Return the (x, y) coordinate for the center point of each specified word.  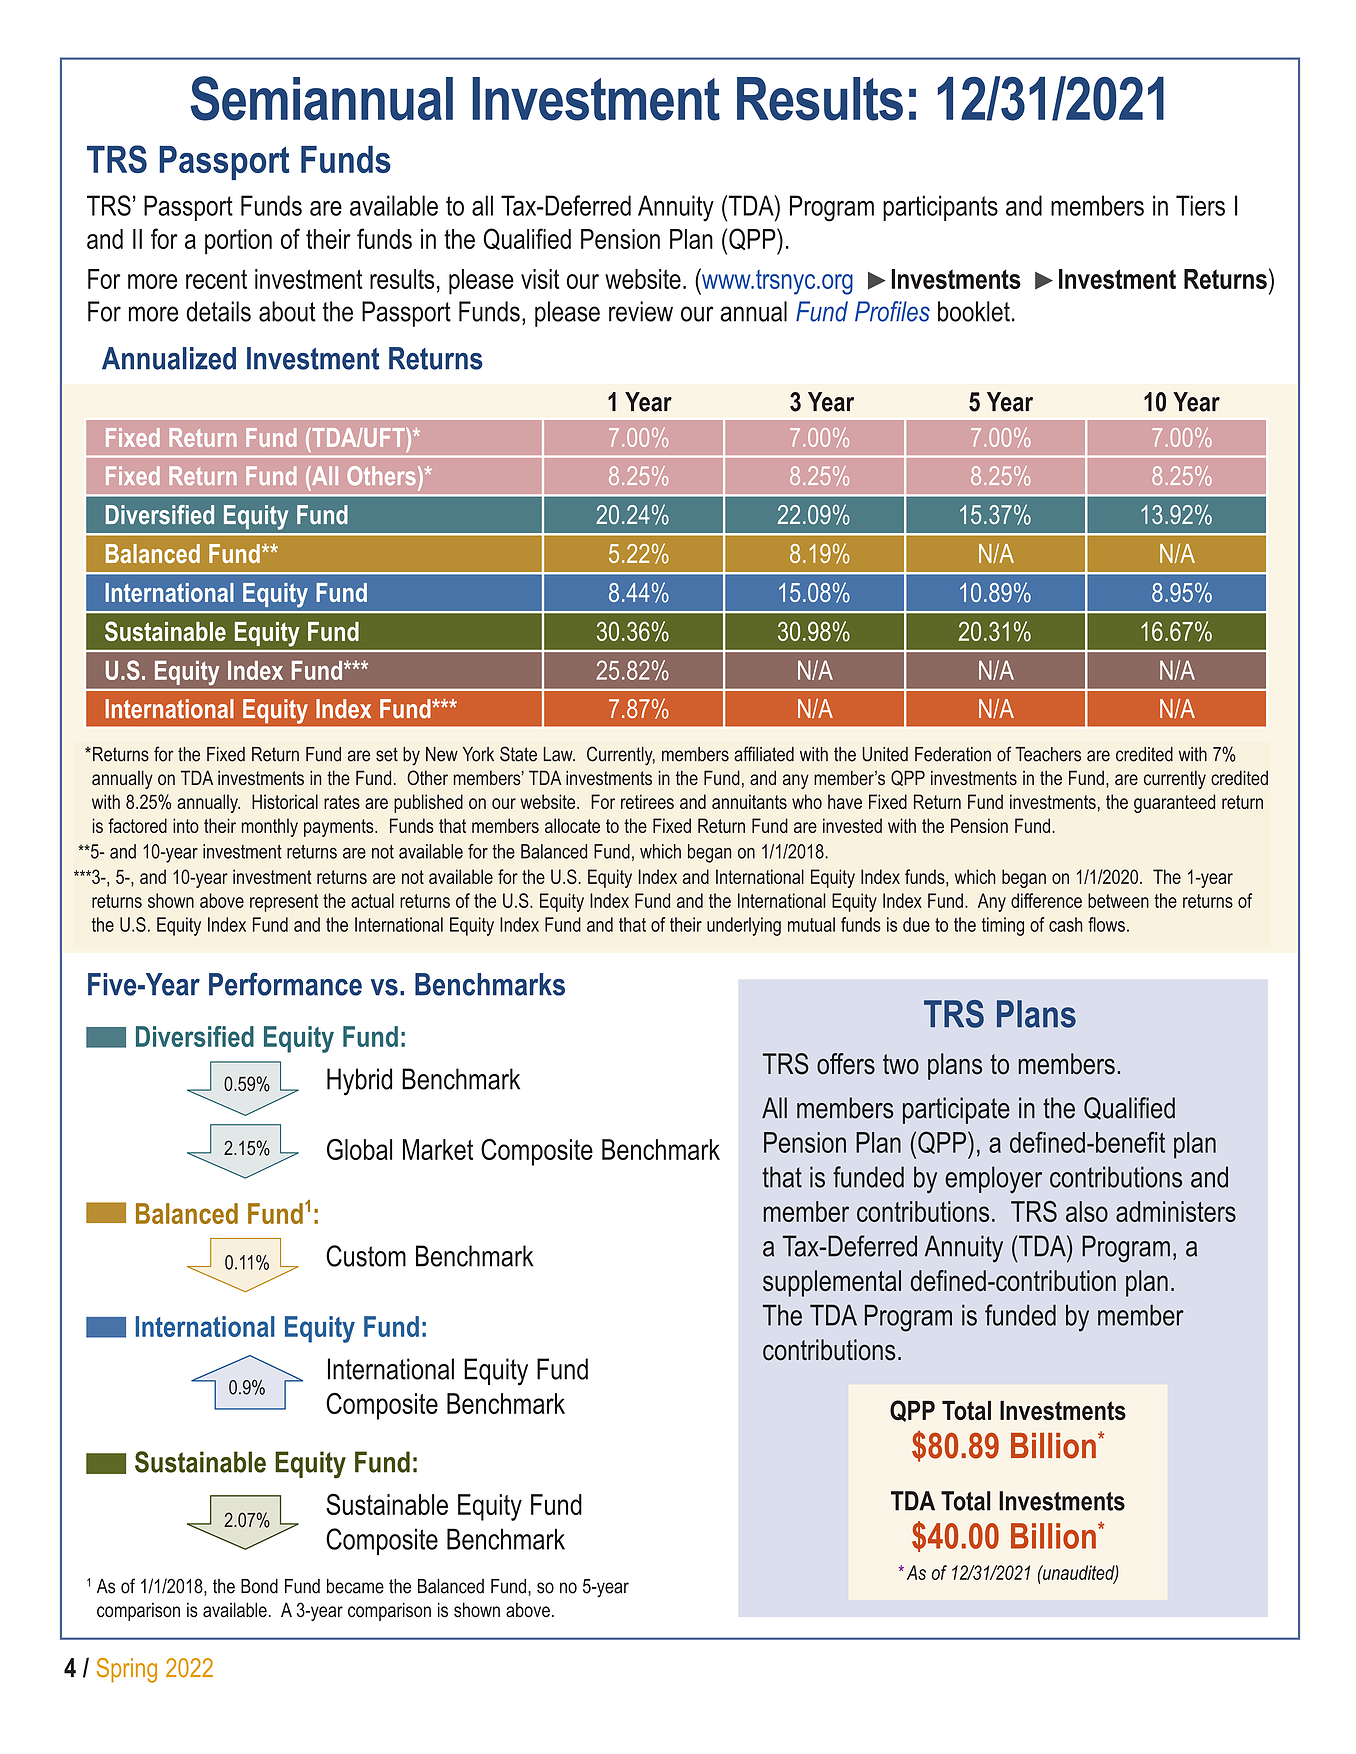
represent (284, 903)
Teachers (1048, 754)
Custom (366, 1256)
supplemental (832, 1283)
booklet (974, 311)
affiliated (764, 754)
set (387, 754)
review (641, 311)
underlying (744, 926)
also (1087, 1211)
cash (1066, 924)
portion (238, 242)
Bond (259, 1586)
